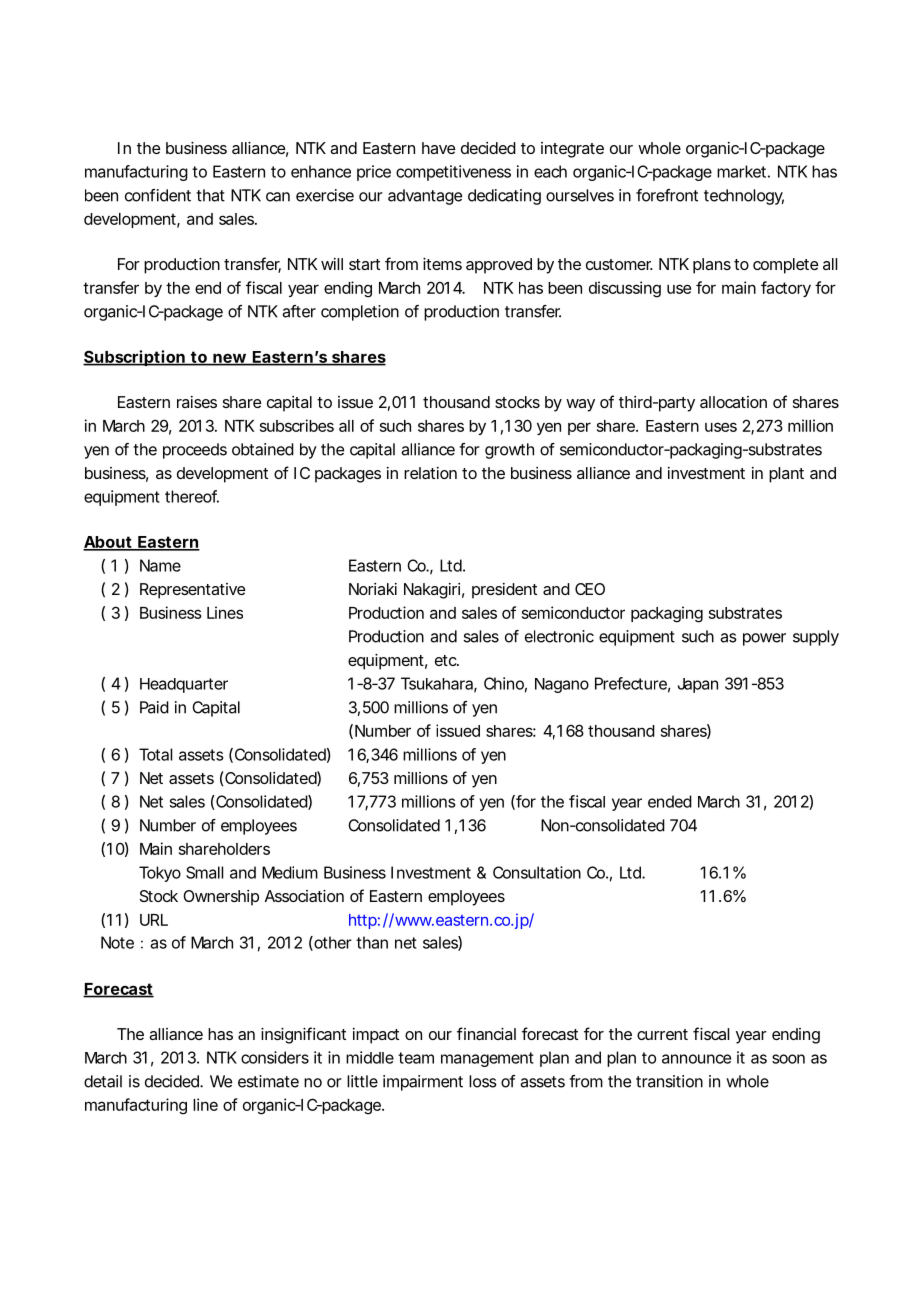  What do you see at coordinates (744, 197) in the screenshot?
I see `technology` at bounding box center [744, 197].
